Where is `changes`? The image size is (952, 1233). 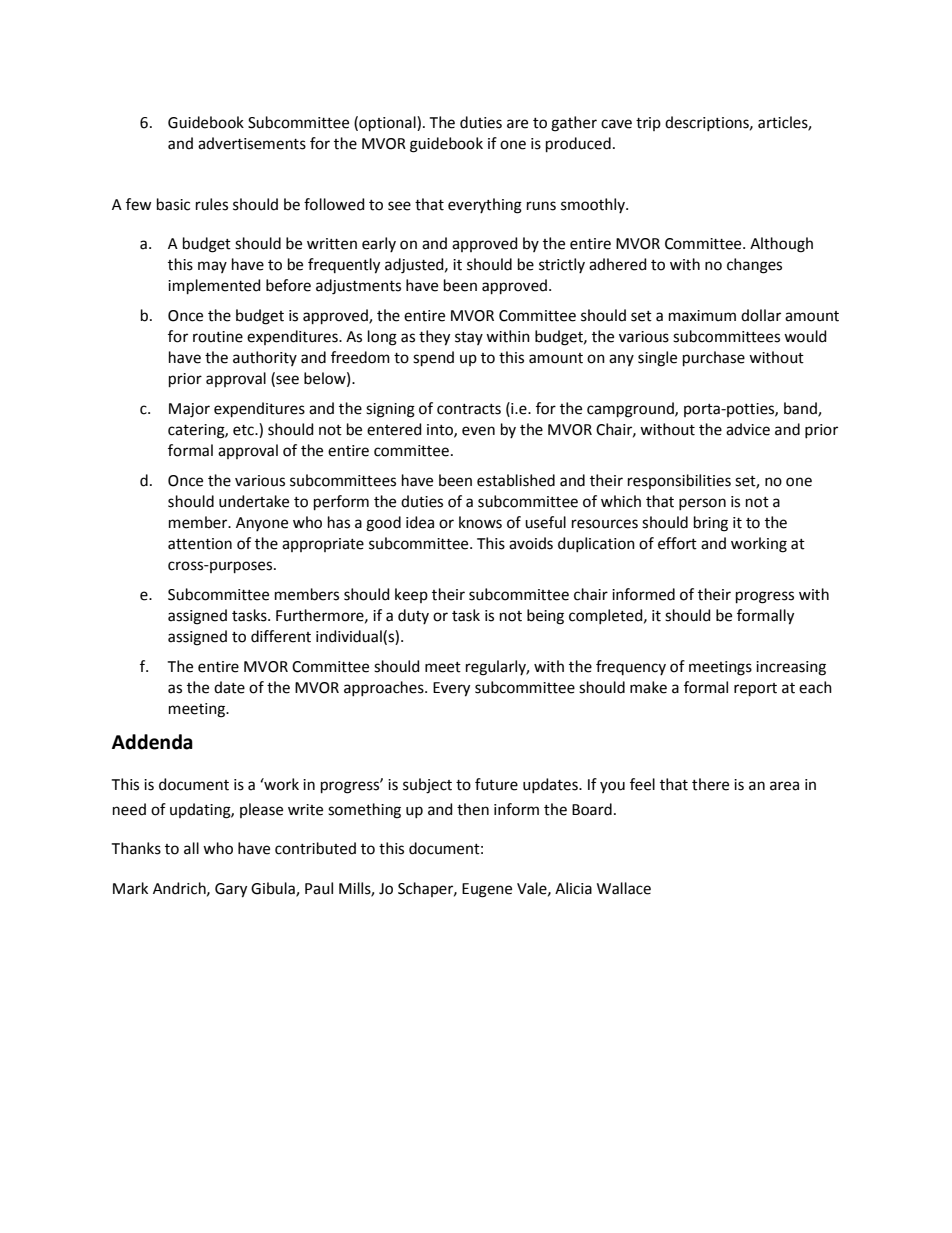
changes is located at coordinates (754, 266).
